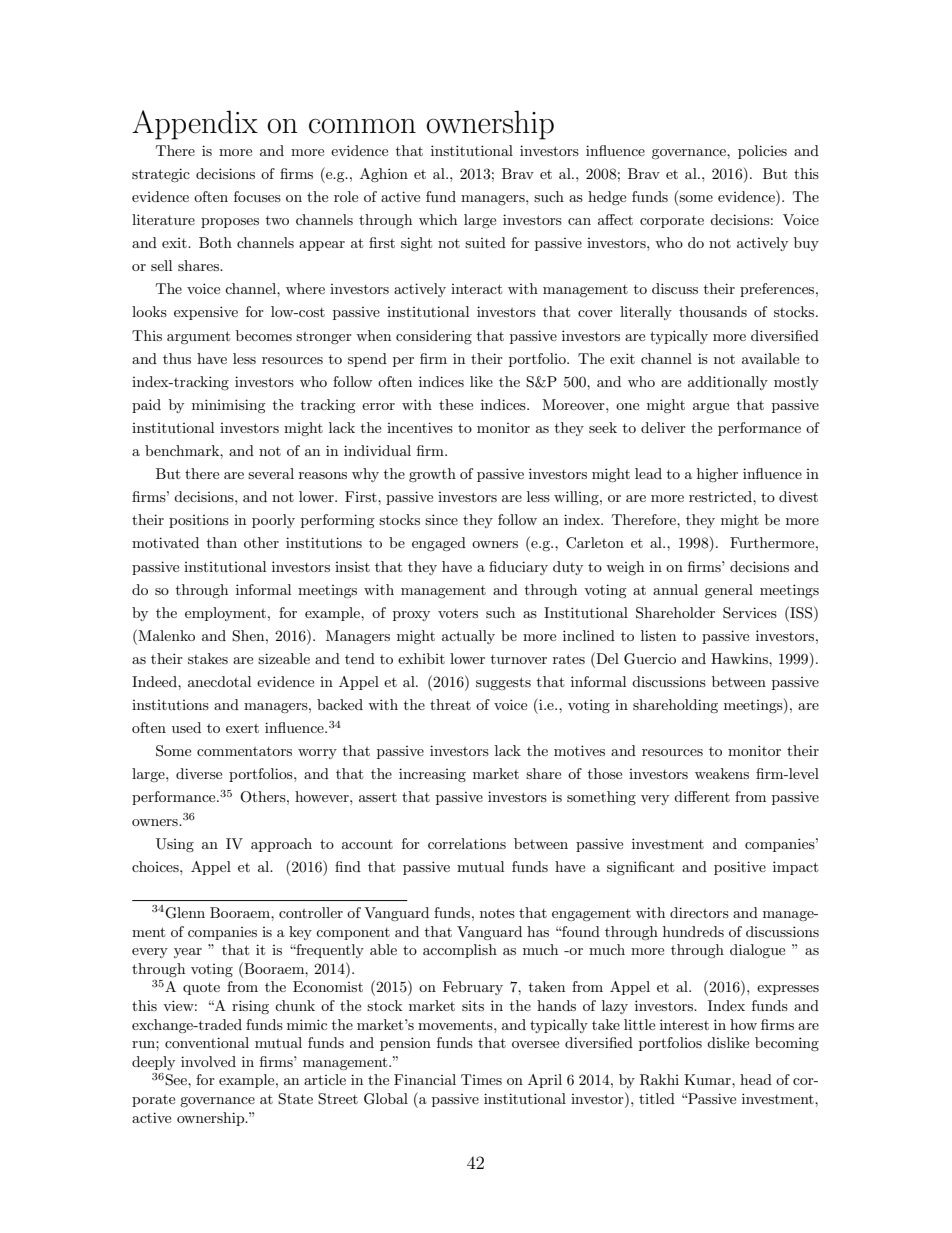 This document has width=952, height=1233. What do you see at coordinates (195, 125) in the document?
I see `Appendix` at bounding box center [195, 125].
